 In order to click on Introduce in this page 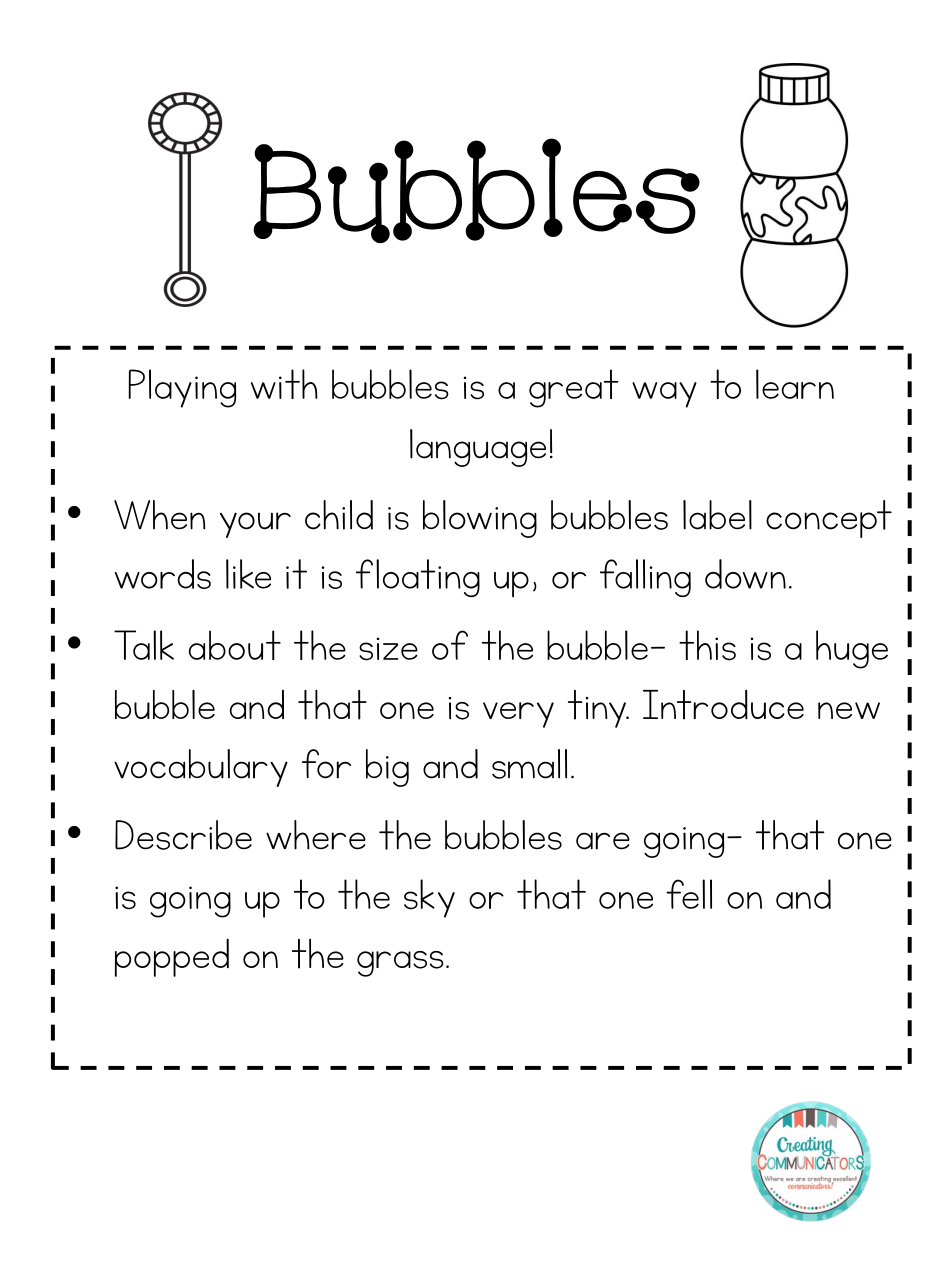, I will do `click(723, 705)`.
